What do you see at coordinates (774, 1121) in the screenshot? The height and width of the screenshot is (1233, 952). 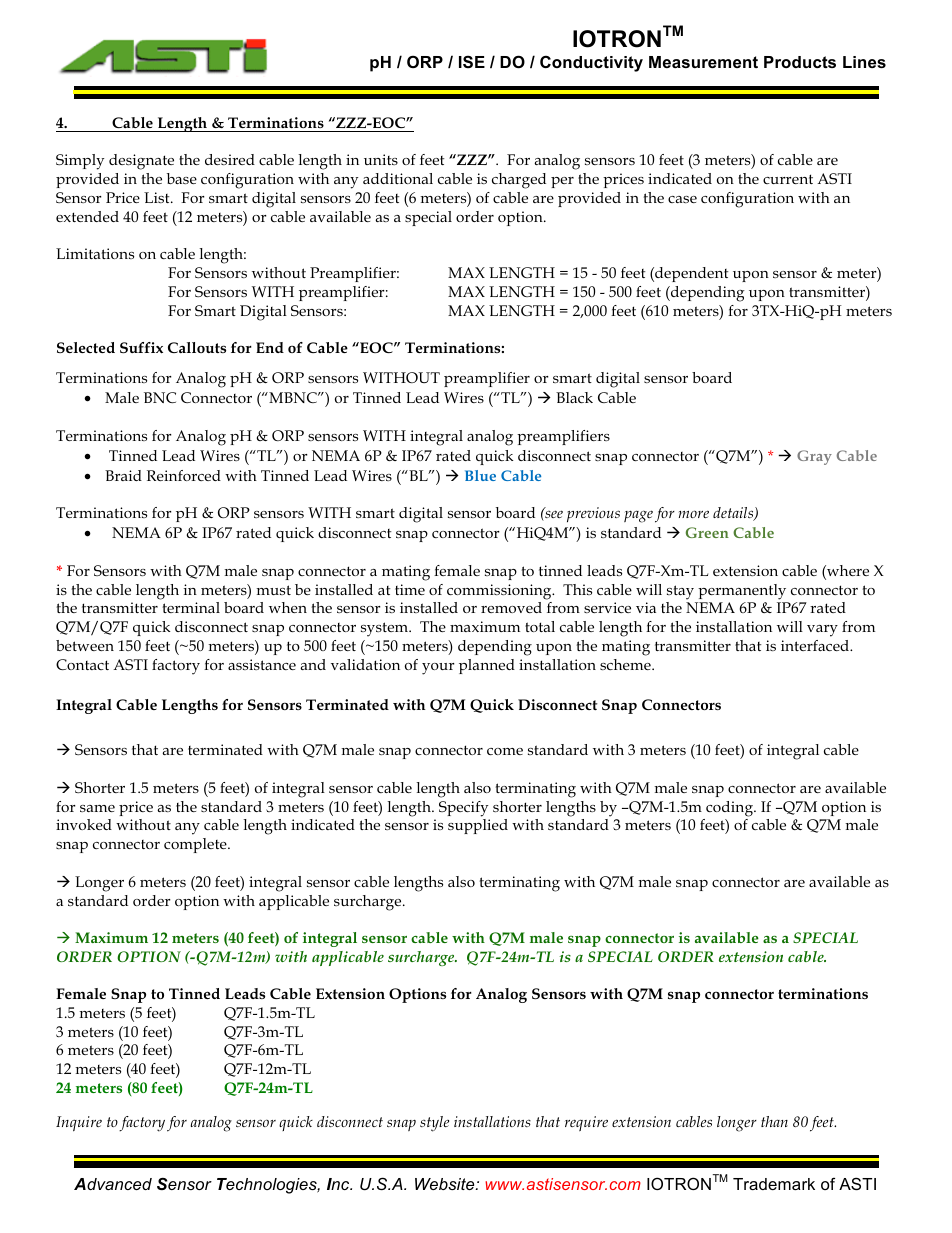 I see `than` at bounding box center [774, 1121].
